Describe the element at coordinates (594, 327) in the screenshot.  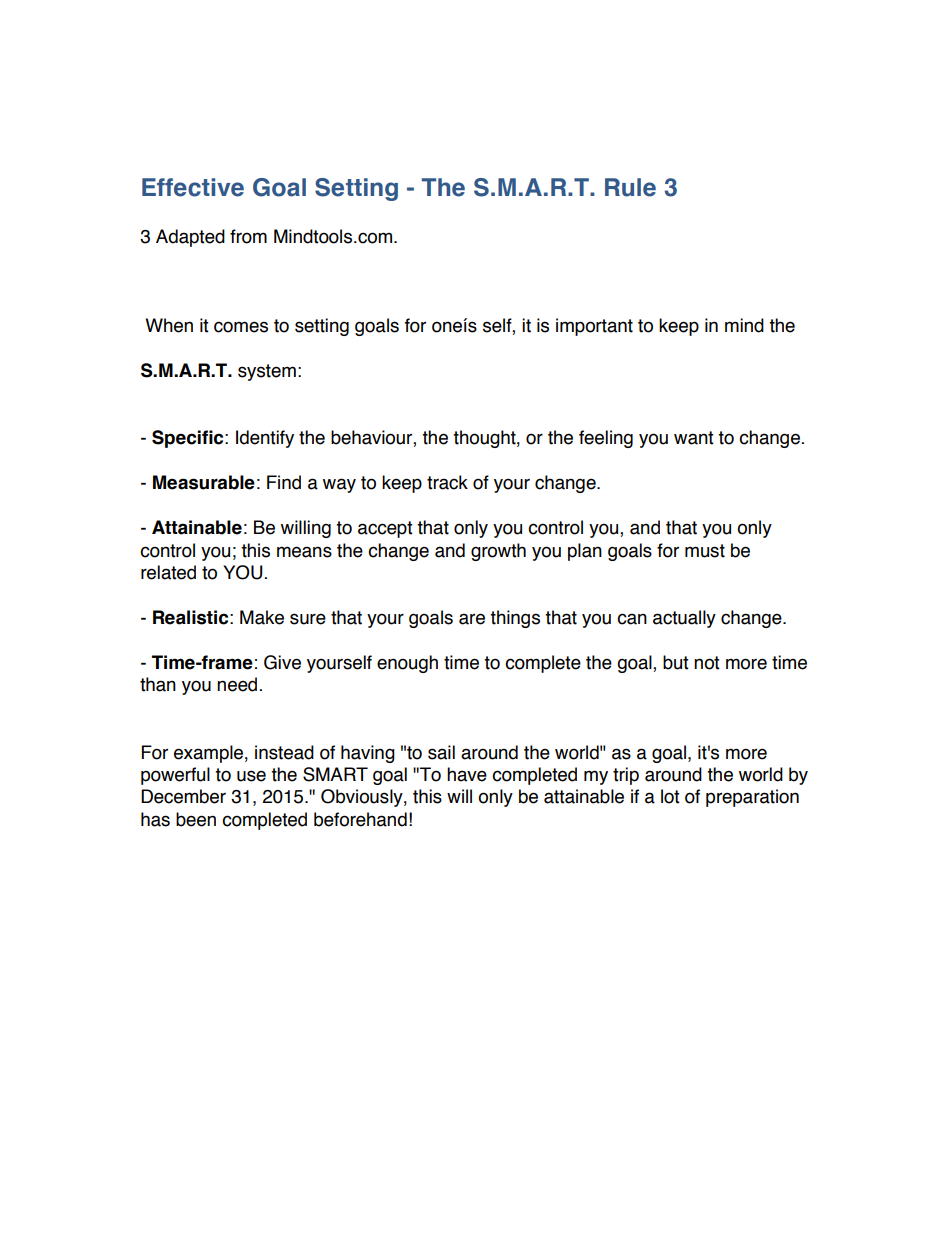
I see `important` at that location.
